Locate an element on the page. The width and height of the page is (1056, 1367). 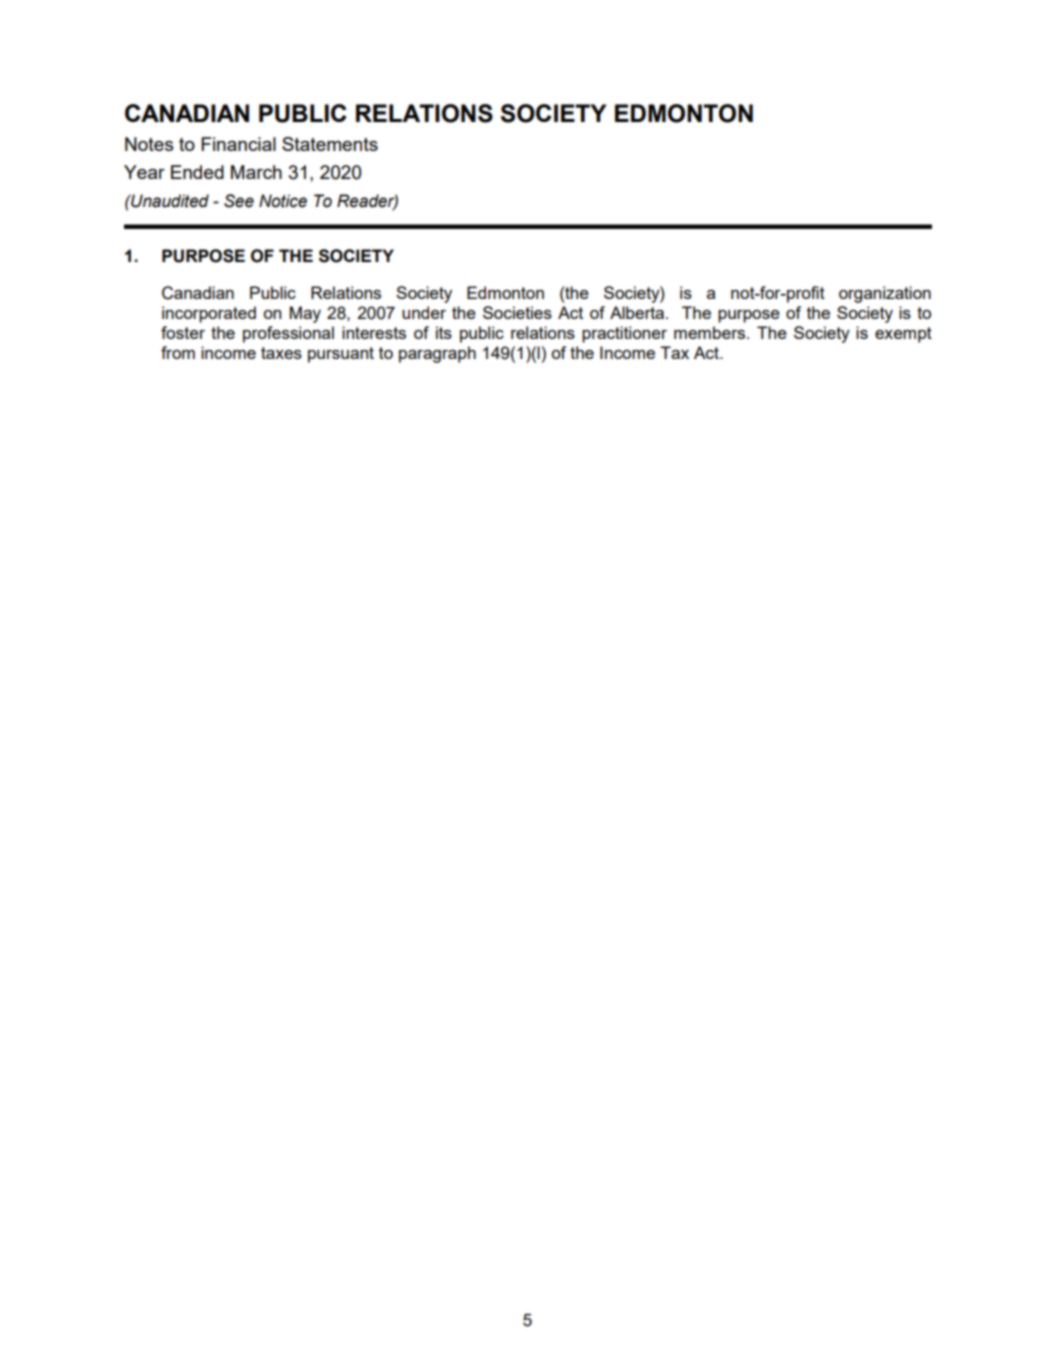
incorporated is located at coordinates (209, 314).
